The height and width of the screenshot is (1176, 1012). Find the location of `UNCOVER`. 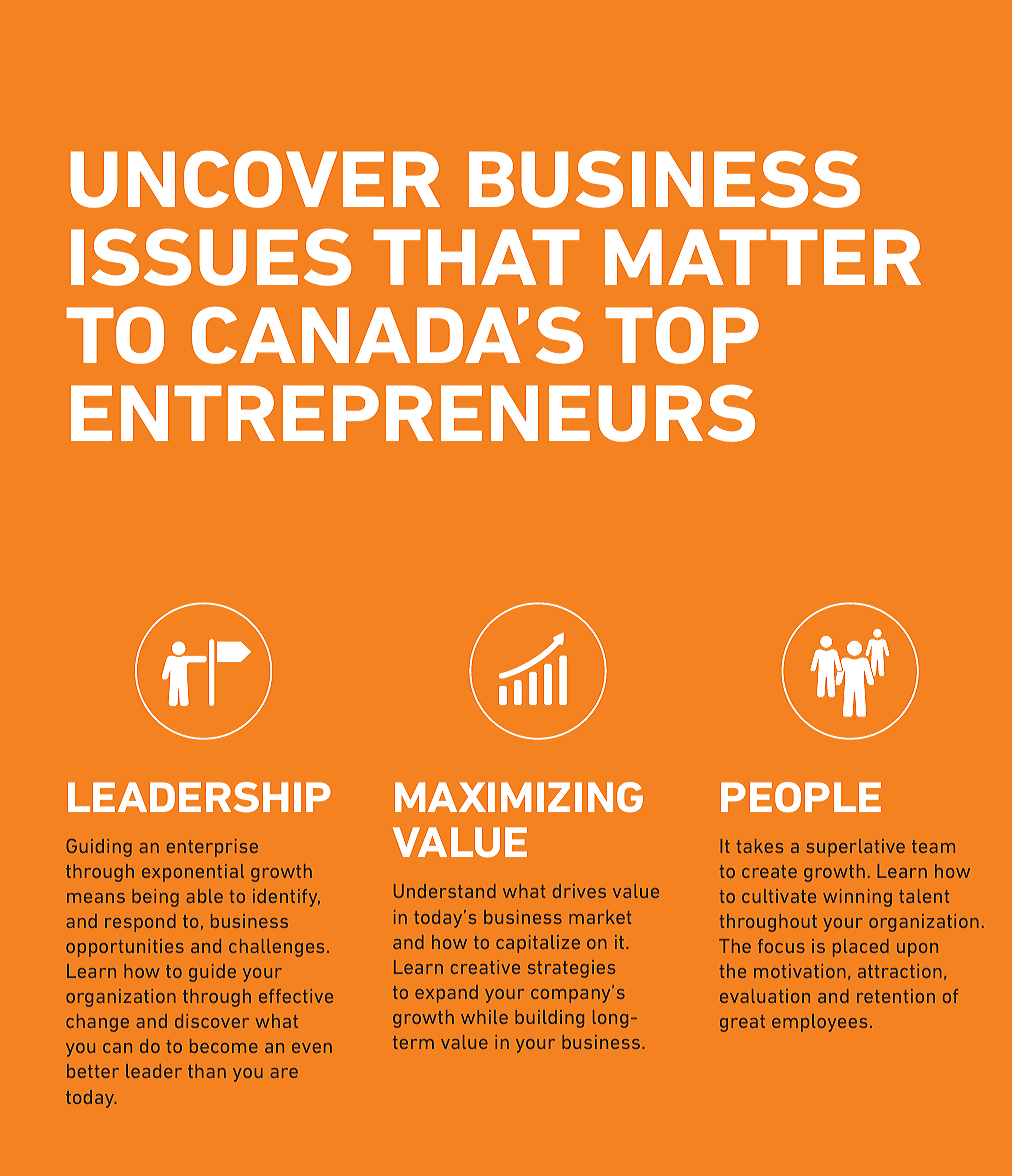

UNCOVER is located at coordinates (255, 179).
